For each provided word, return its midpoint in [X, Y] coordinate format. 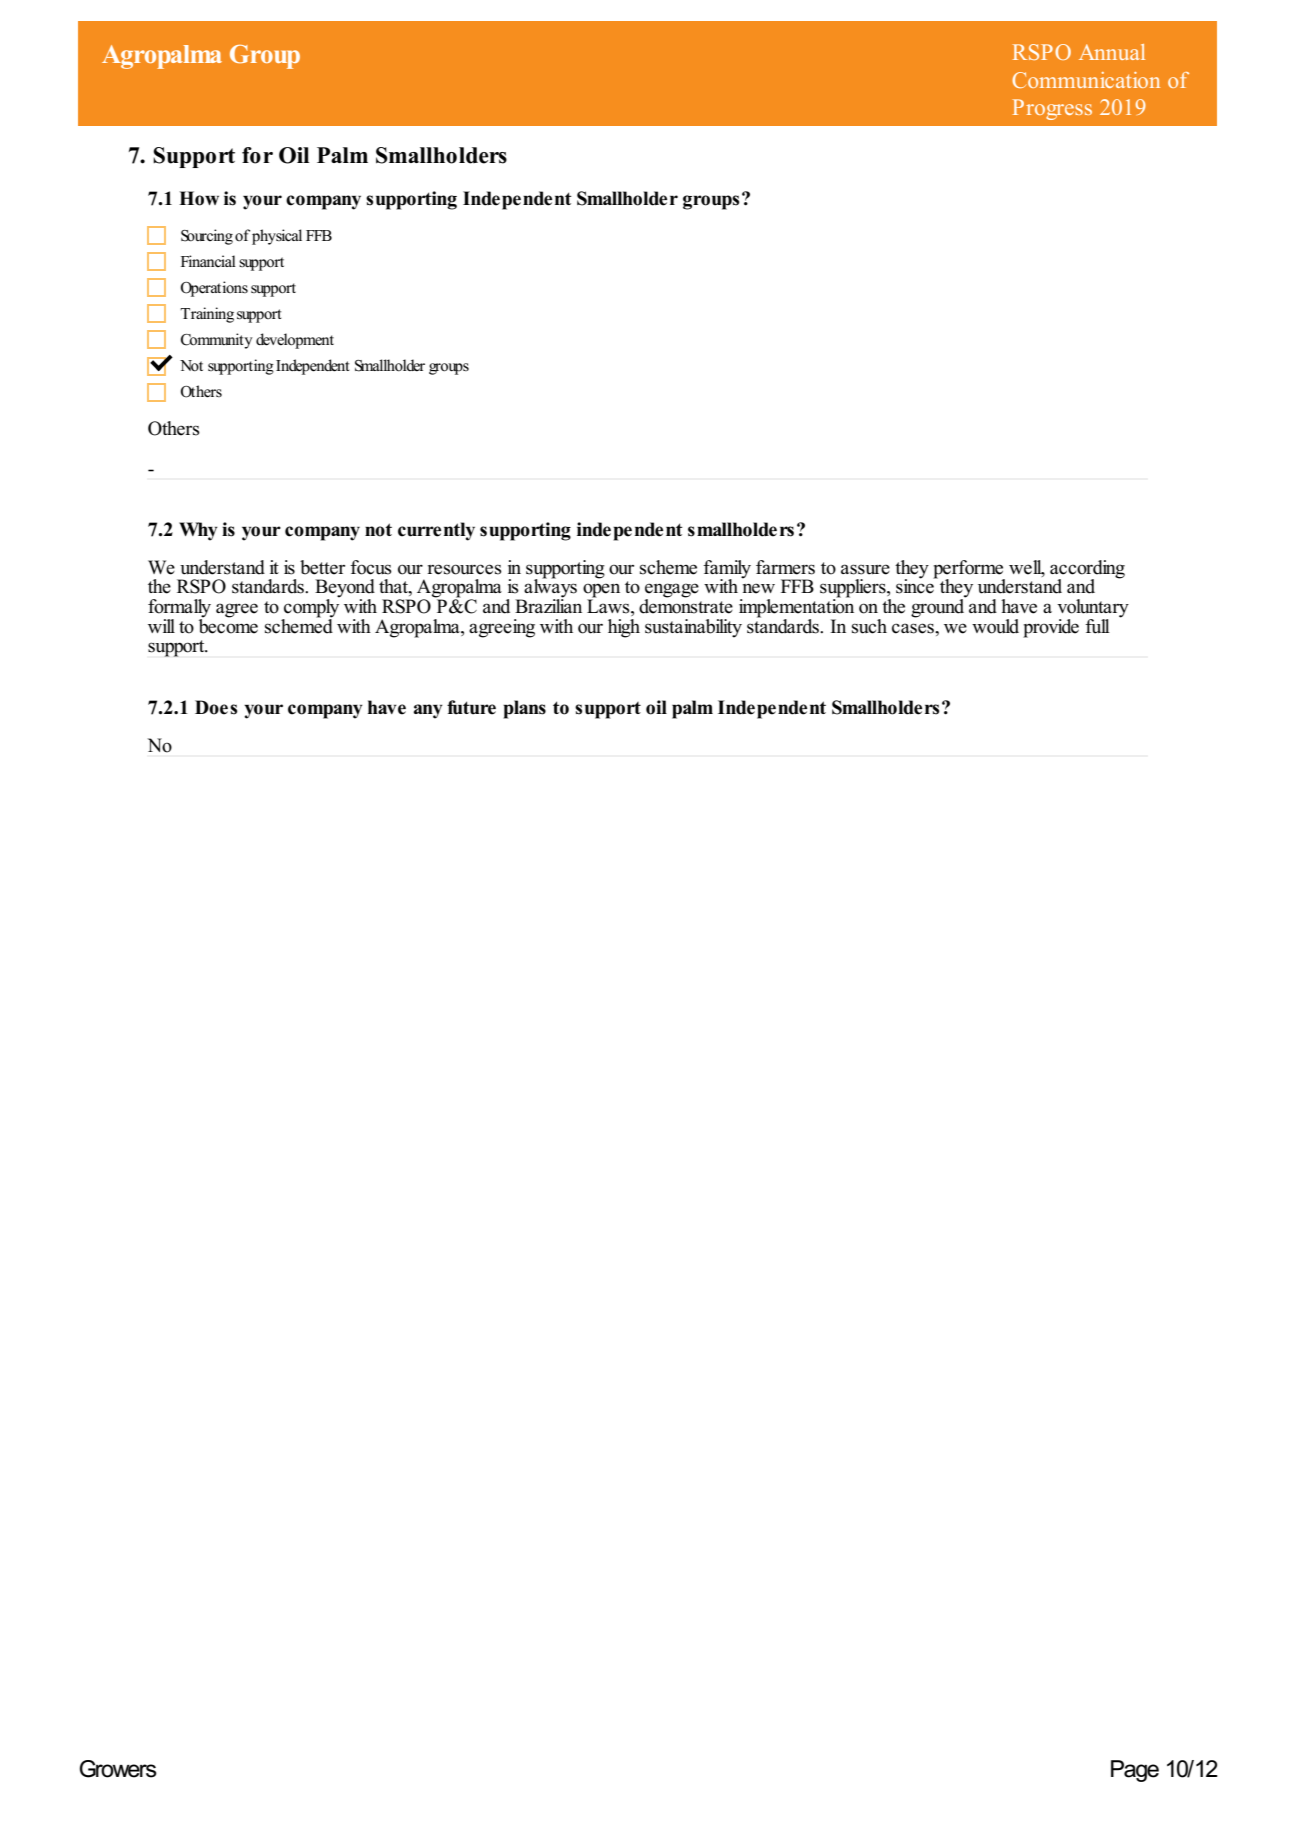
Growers [118, 1769]
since [916, 585]
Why [198, 531]
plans [524, 709]
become [228, 625]
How [199, 198]
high [624, 628]
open [601, 591]
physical [277, 237]
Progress [1052, 109]
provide [1051, 628]
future [471, 707]
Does [216, 707]
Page [1135, 1771]
